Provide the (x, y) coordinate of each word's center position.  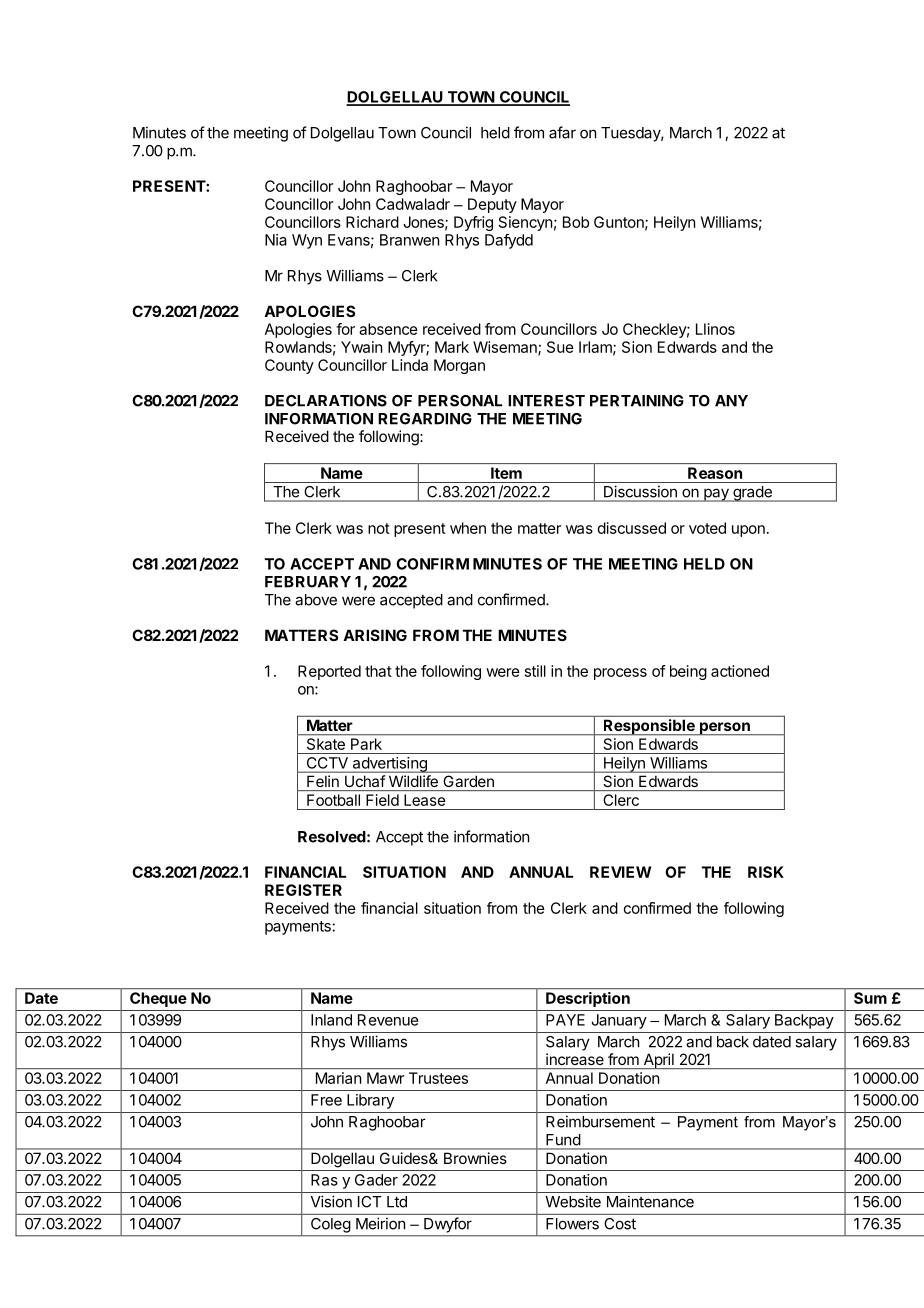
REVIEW (620, 872)
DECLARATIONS (326, 401)
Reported (329, 672)
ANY (731, 401)
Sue (560, 347)
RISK (766, 872)
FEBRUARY (308, 582)
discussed (632, 528)
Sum (870, 998)
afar (562, 132)
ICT (370, 1202)
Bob (576, 222)
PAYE (565, 1020)
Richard (372, 222)
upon (748, 531)
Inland (331, 1020)
